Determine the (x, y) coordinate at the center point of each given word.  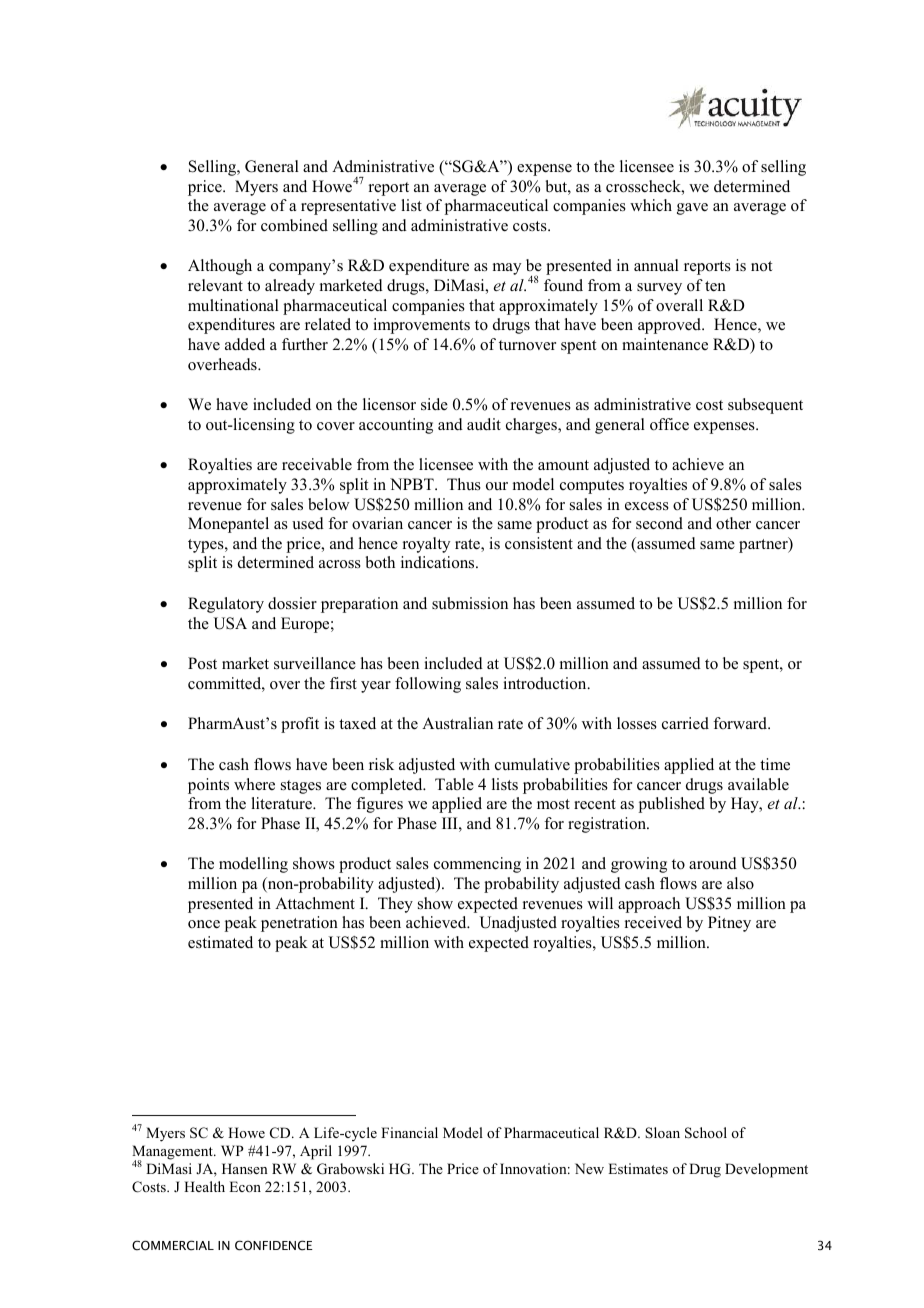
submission (470, 603)
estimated (220, 942)
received (653, 922)
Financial (409, 1132)
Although (220, 267)
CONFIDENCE (274, 1245)
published (672, 805)
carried (685, 723)
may (507, 269)
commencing (477, 865)
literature (282, 803)
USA (230, 623)
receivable (317, 464)
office (669, 424)
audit (484, 424)
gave (692, 209)
